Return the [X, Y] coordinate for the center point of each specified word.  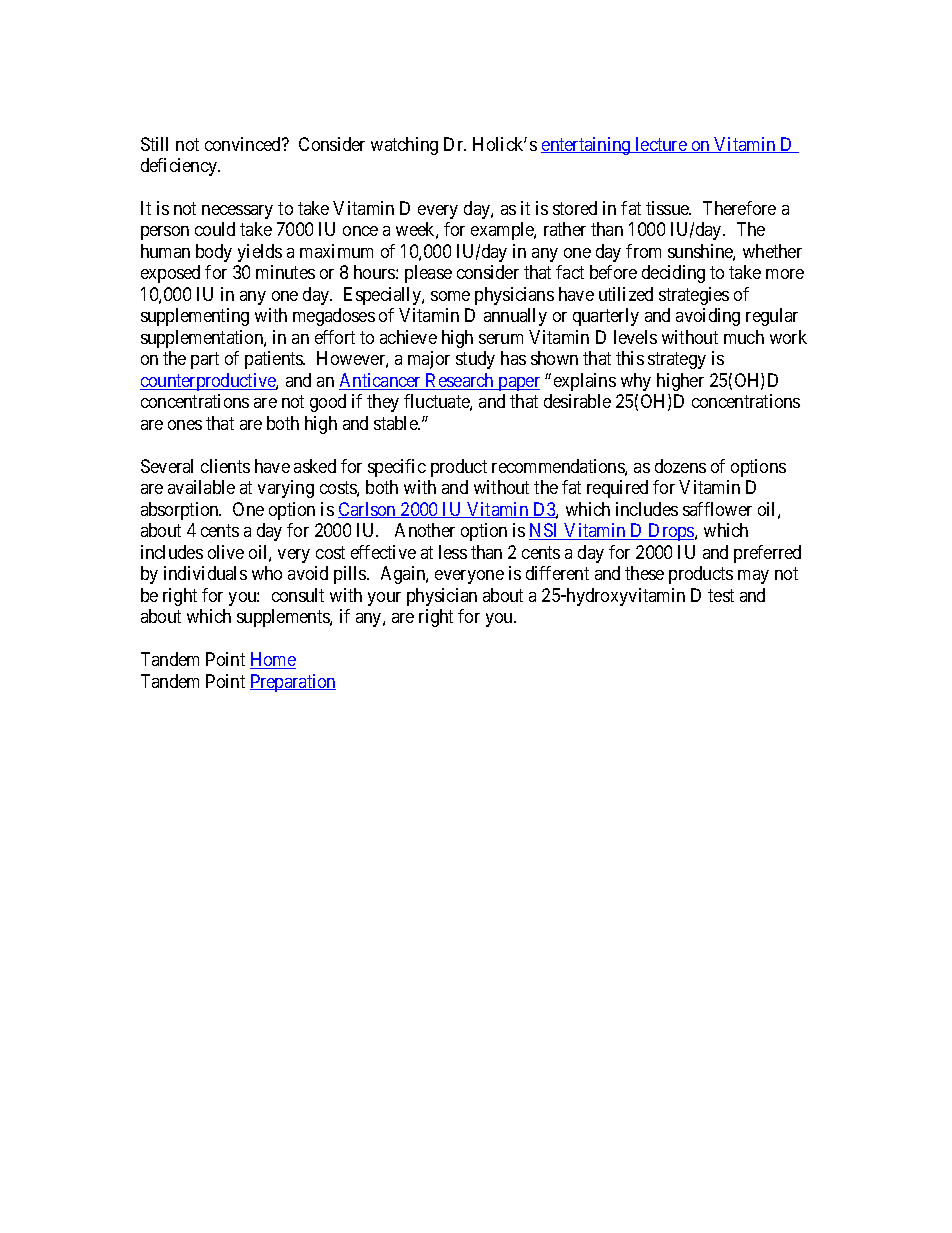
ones [185, 425]
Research [460, 381]
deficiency [180, 167]
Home [273, 660]
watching [404, 146]
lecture [661, 145]
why [636, 382]
